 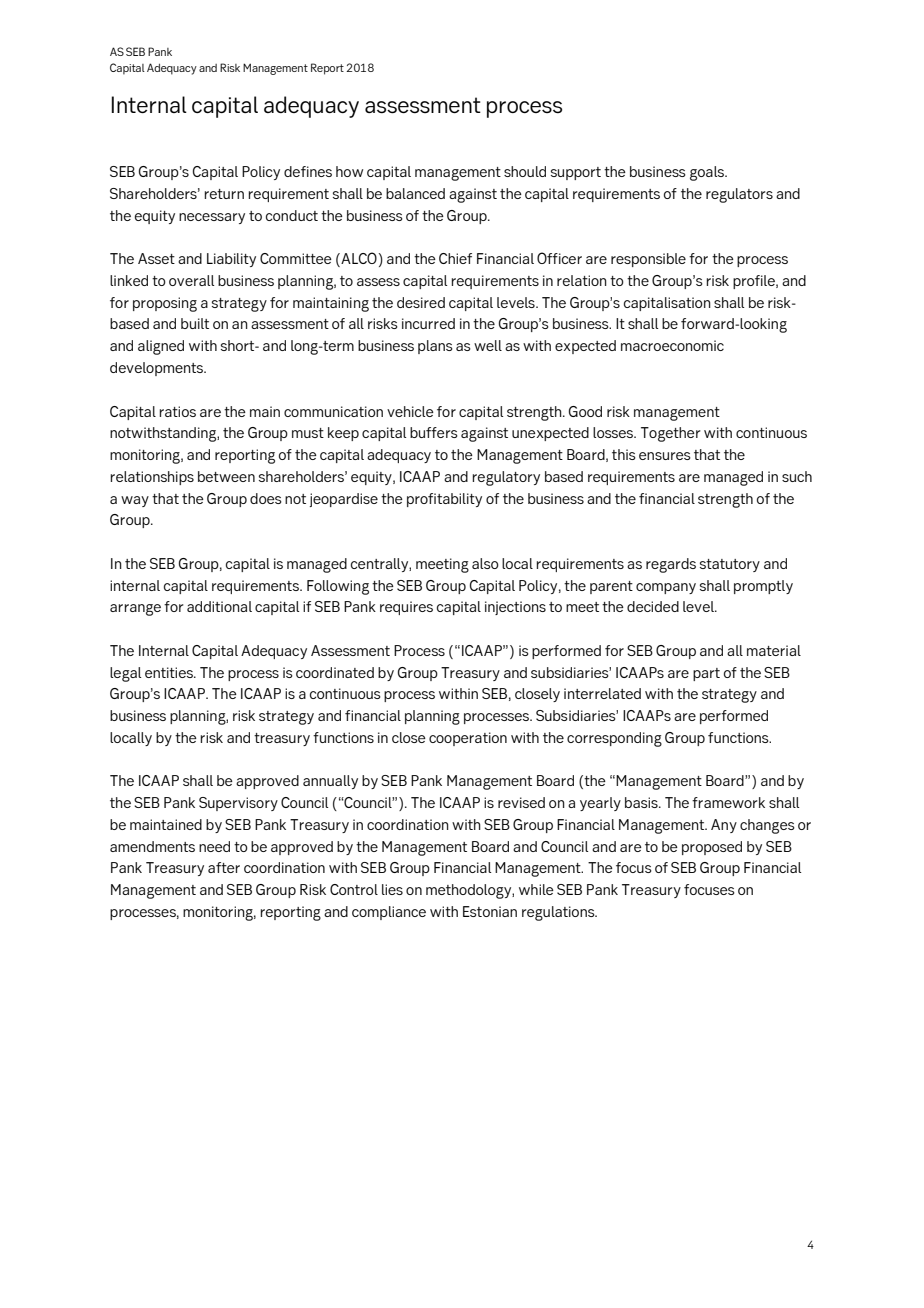 I want to click on entities, so click(x=170, y=672).
